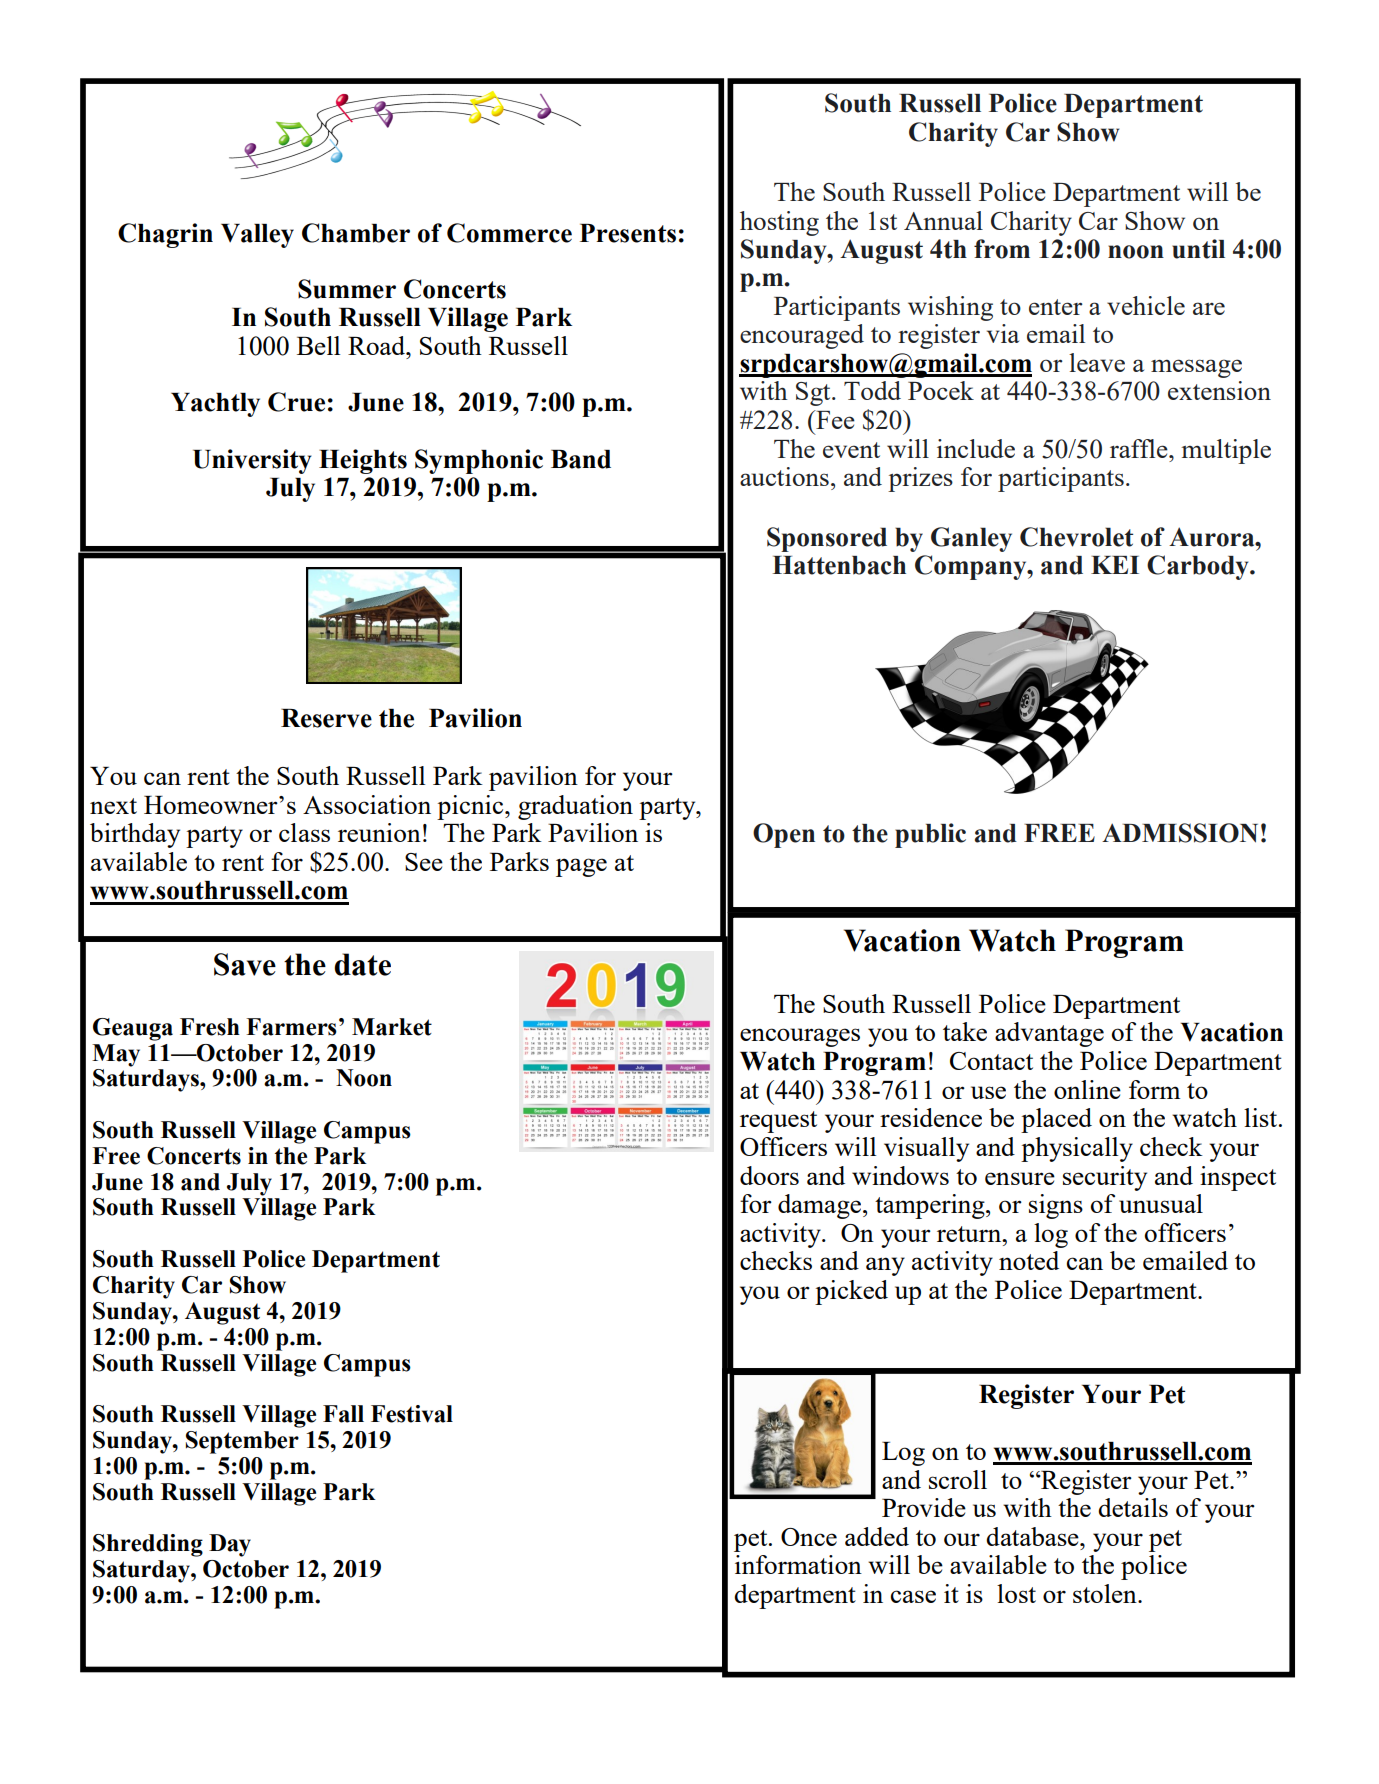  I want to click on Farmers, so click(291, 1027).
